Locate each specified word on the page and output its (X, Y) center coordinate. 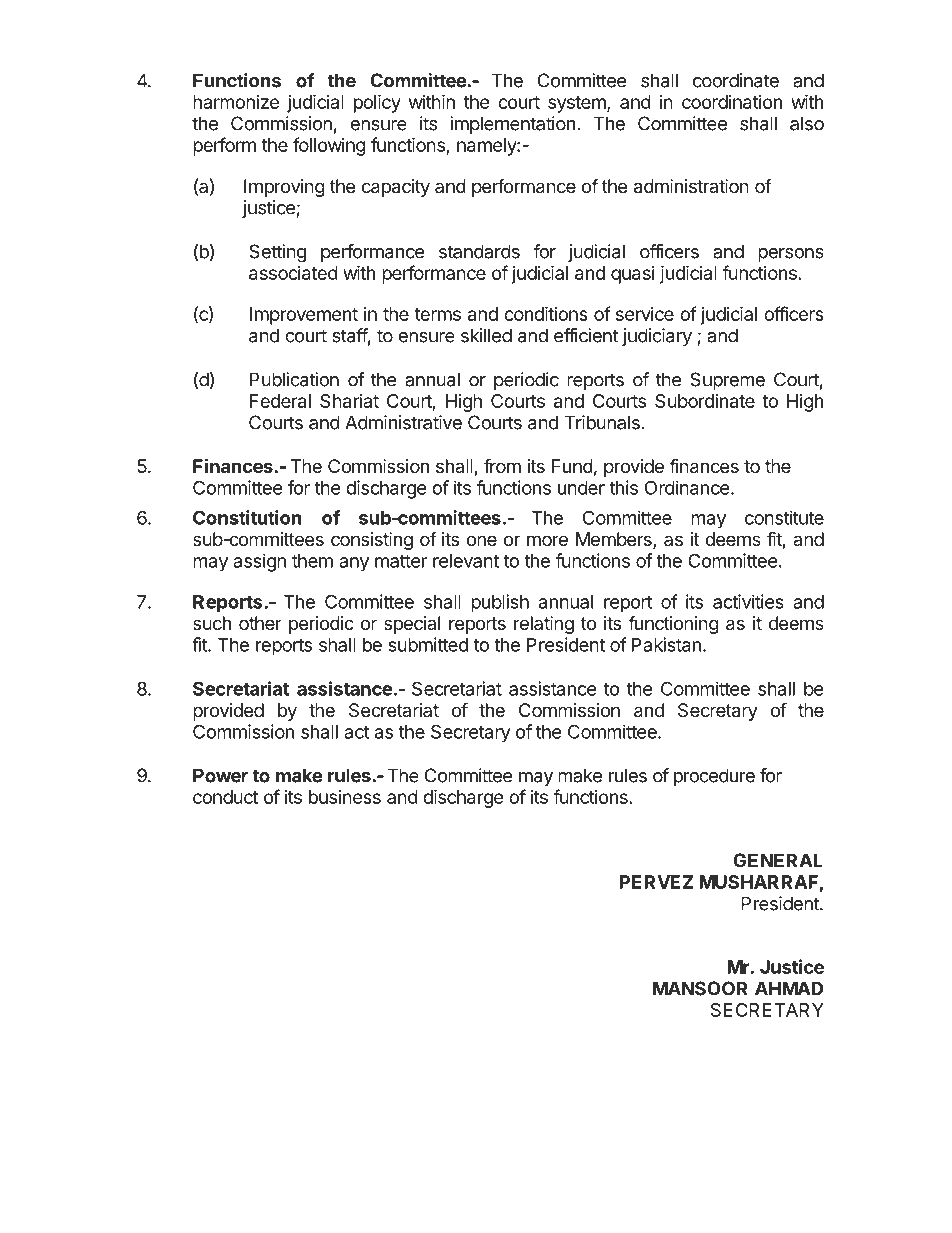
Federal (280, 401)
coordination (732, 102)
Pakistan (666, 644)
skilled (486, 335)
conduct (225, 797)
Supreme (727, 381)
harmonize (236, 102)
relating (544, 625)
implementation (512, 125)
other (260, 623)
